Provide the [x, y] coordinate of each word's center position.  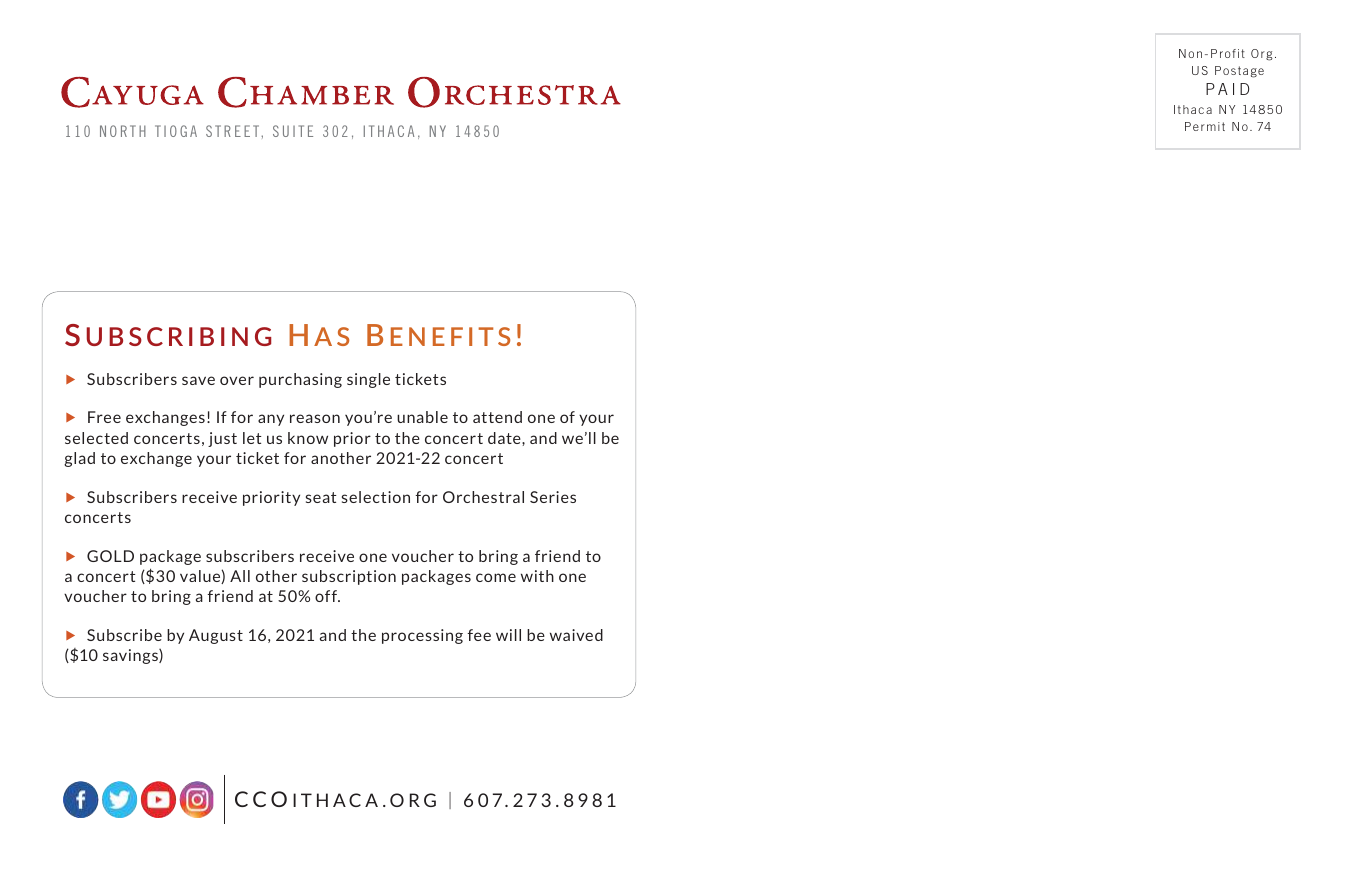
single [368, 380]
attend [497, 417]
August [216, 636]
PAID [1227, 89]
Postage [1239, 72]
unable [422, 417]
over [237, 380]
